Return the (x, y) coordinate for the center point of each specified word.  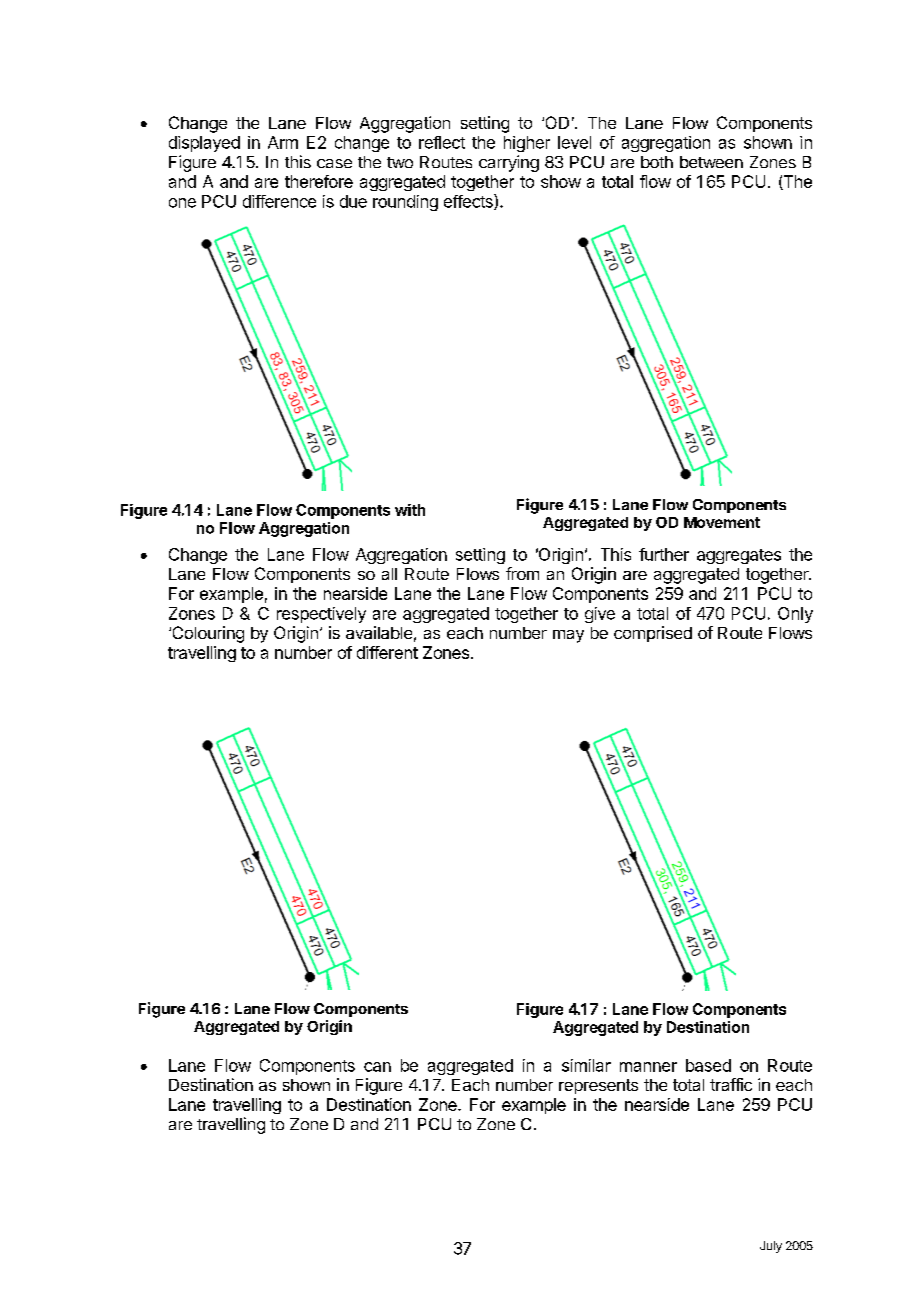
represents (598, 1086)
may (568, 636)
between (711, 162)
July (771, 1247)
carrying (509, 163)
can (377, 1067)
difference (279, 201)
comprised (653, 634)
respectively (321, 615)
